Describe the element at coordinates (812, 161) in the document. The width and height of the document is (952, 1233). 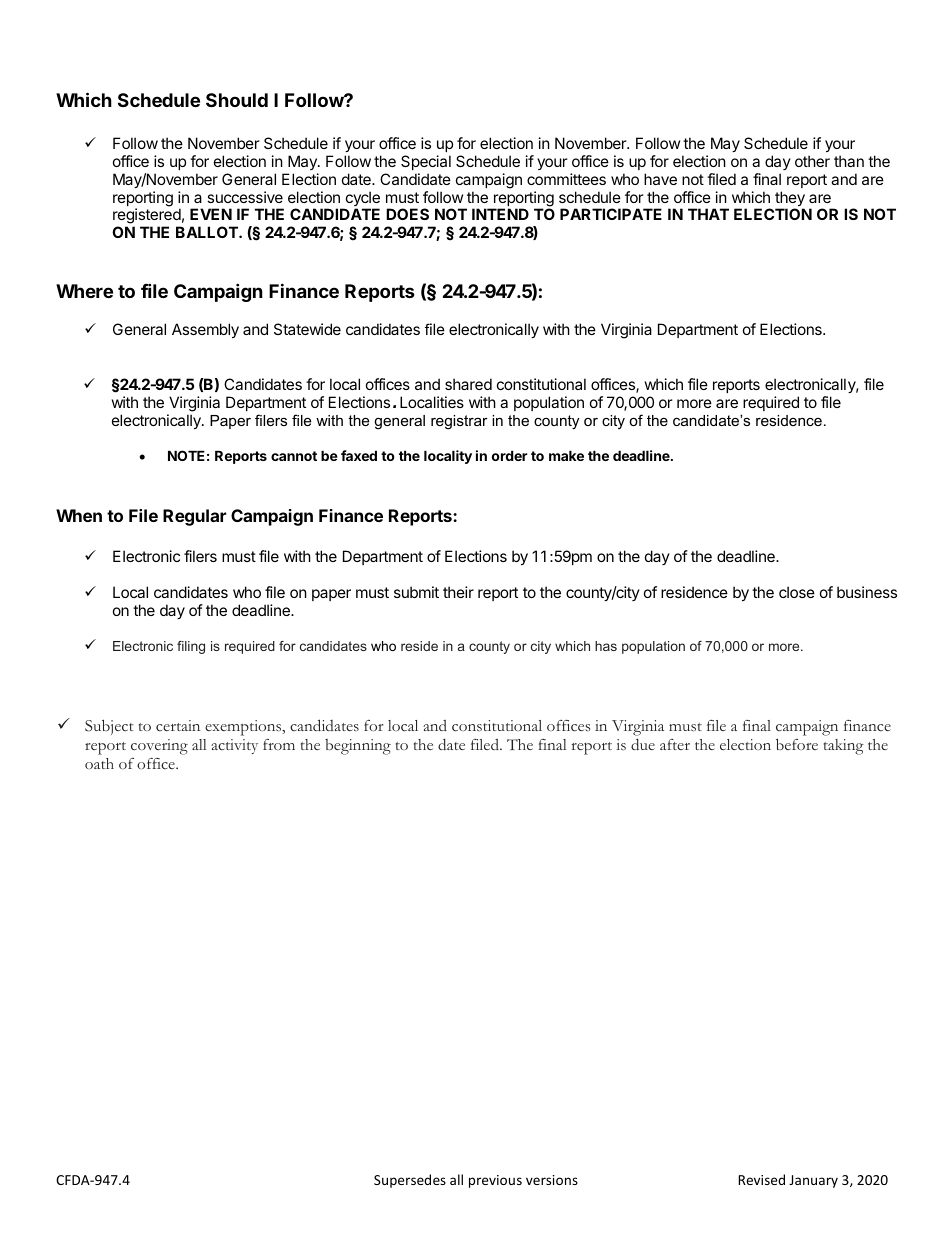
I see `other` at that location.
